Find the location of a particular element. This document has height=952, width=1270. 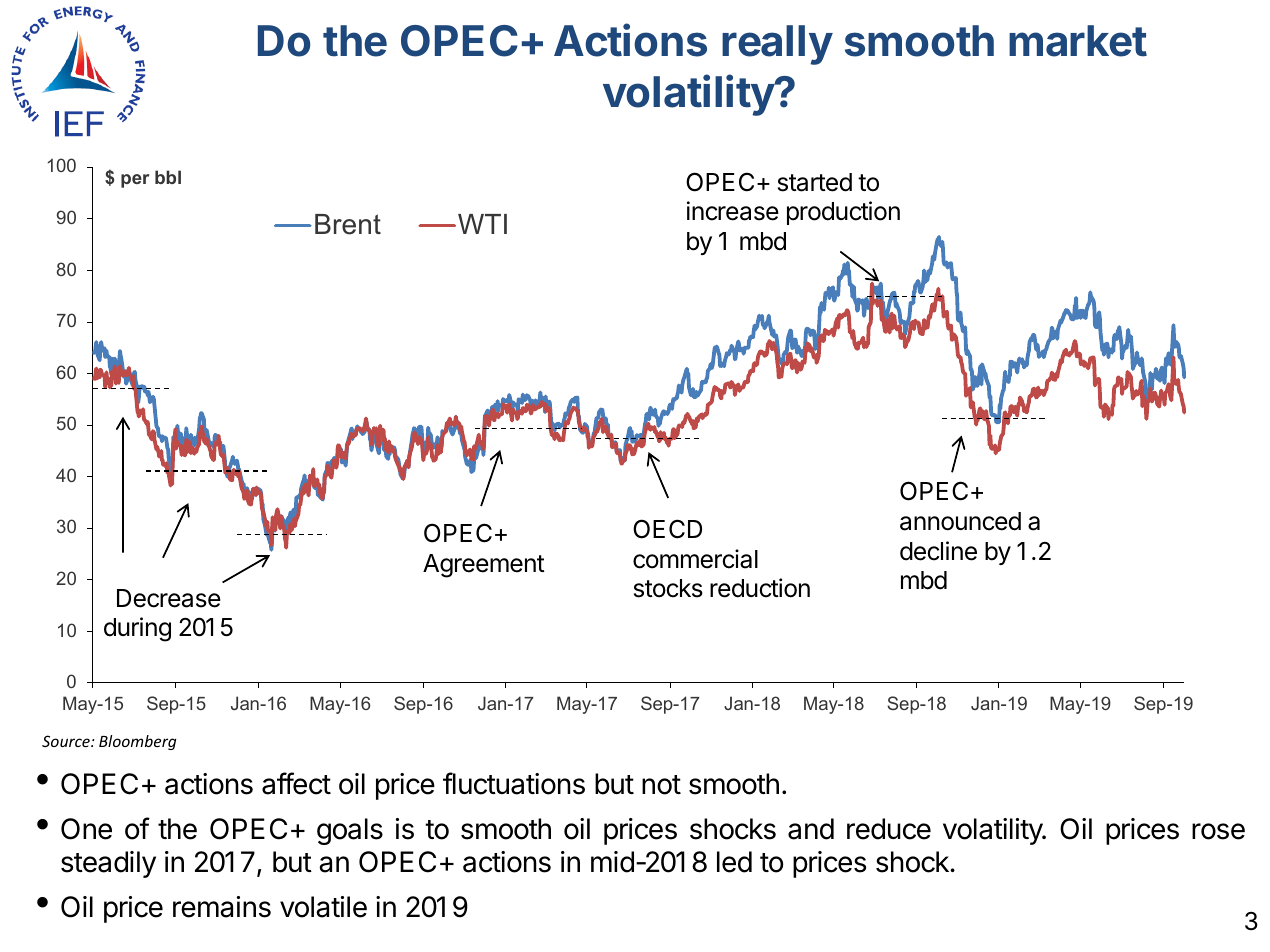

remains is located at coordinates (222, 907).
